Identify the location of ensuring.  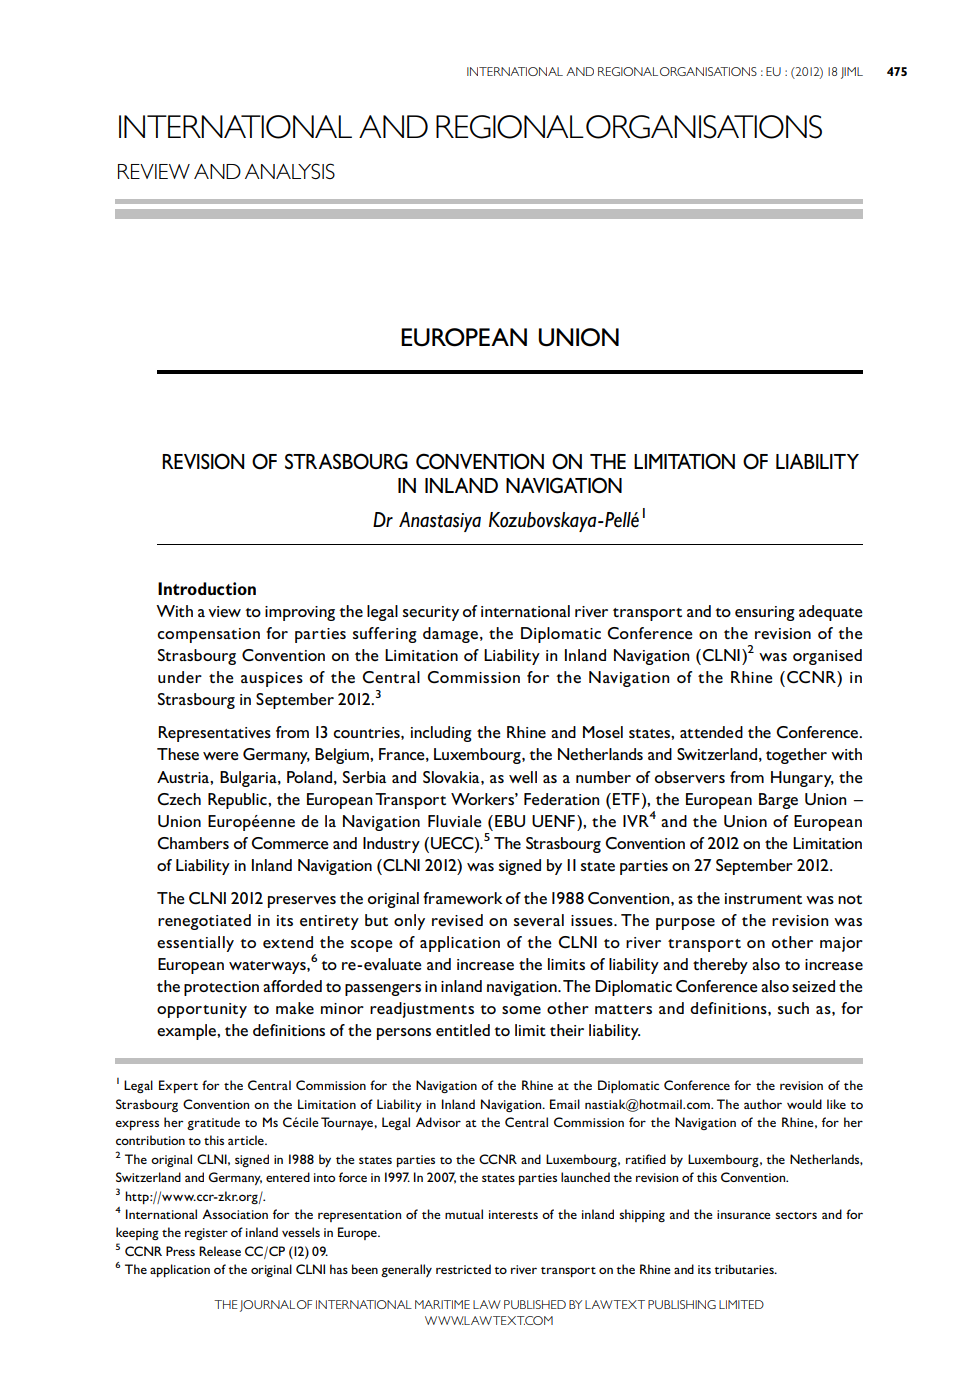
(765, 613).
